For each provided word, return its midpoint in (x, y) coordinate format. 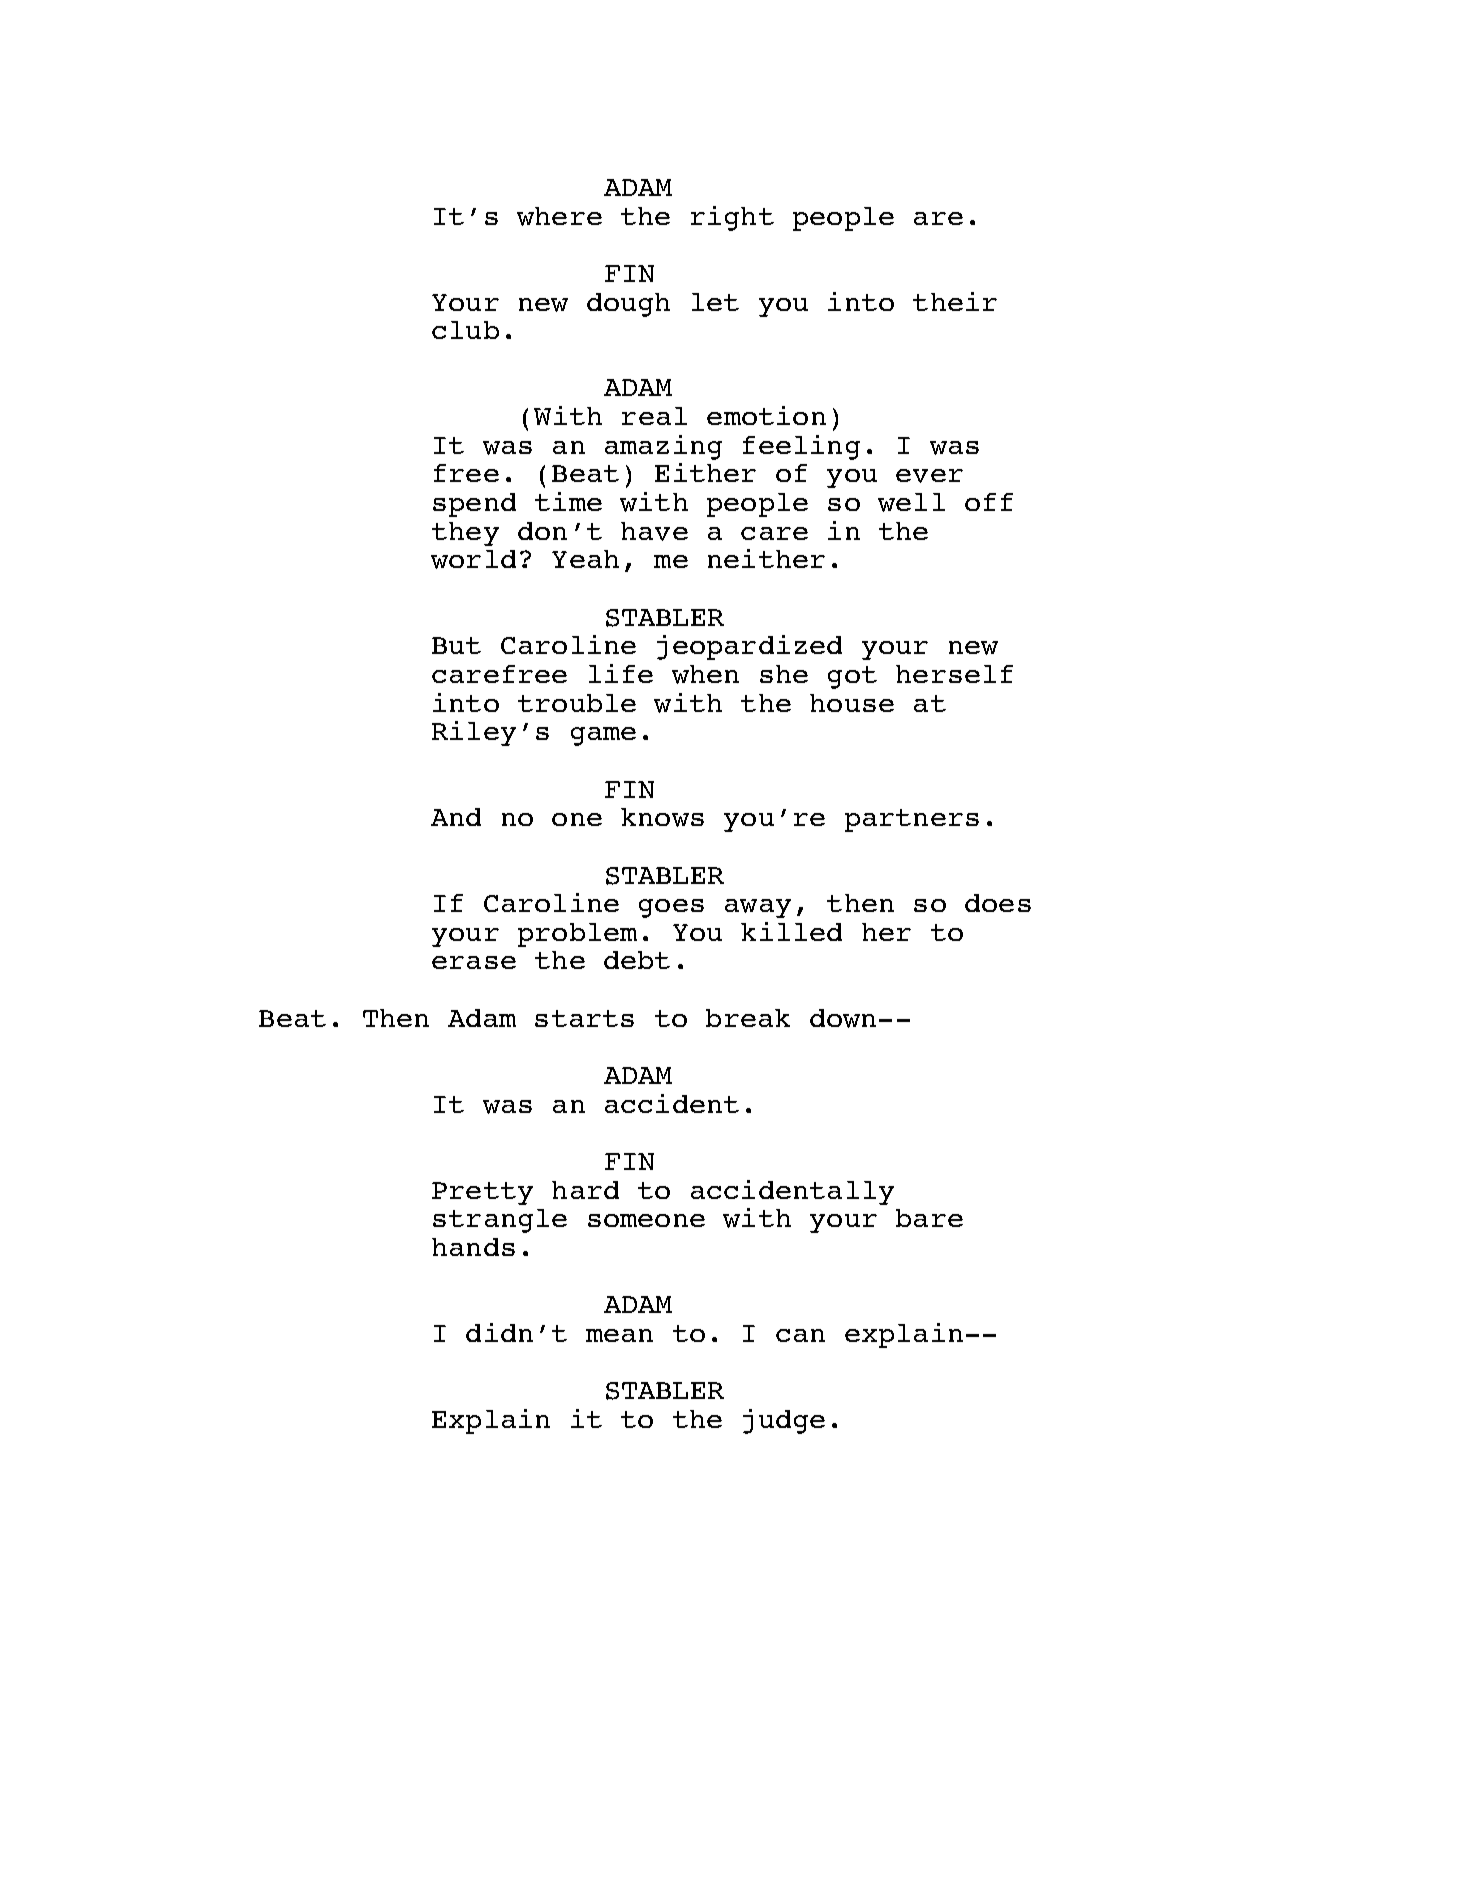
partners (912, 820)
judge (784, 1421)
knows (662, 817)
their (955, 301)
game (603, 736)
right (732, 218)
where (559, 216)
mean (619, 1335)
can (800, 1335)
